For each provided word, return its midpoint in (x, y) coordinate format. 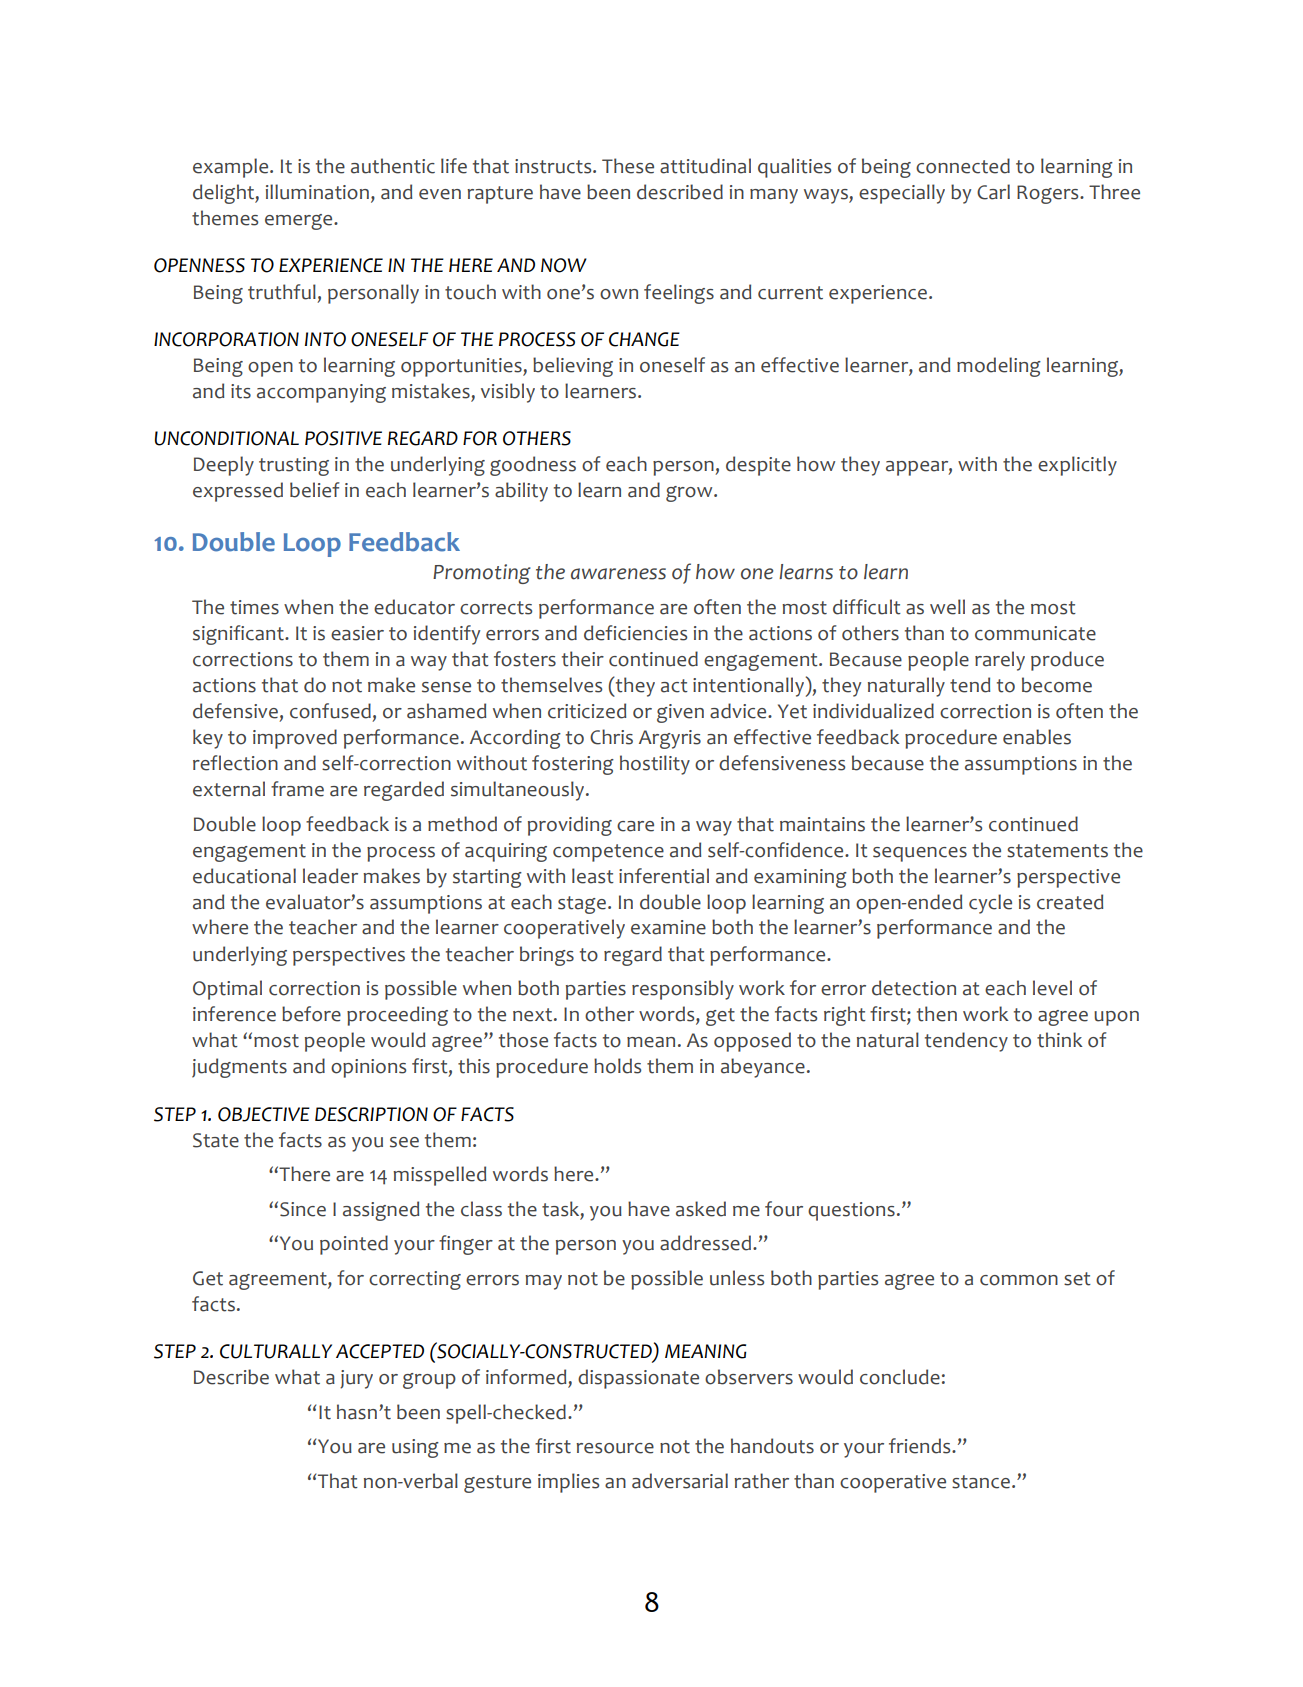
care (635, 826)
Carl (993, 192)
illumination (317, 192)
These (628, 166)
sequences (920, 854)
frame (297, 789)
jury (356, 1379)
